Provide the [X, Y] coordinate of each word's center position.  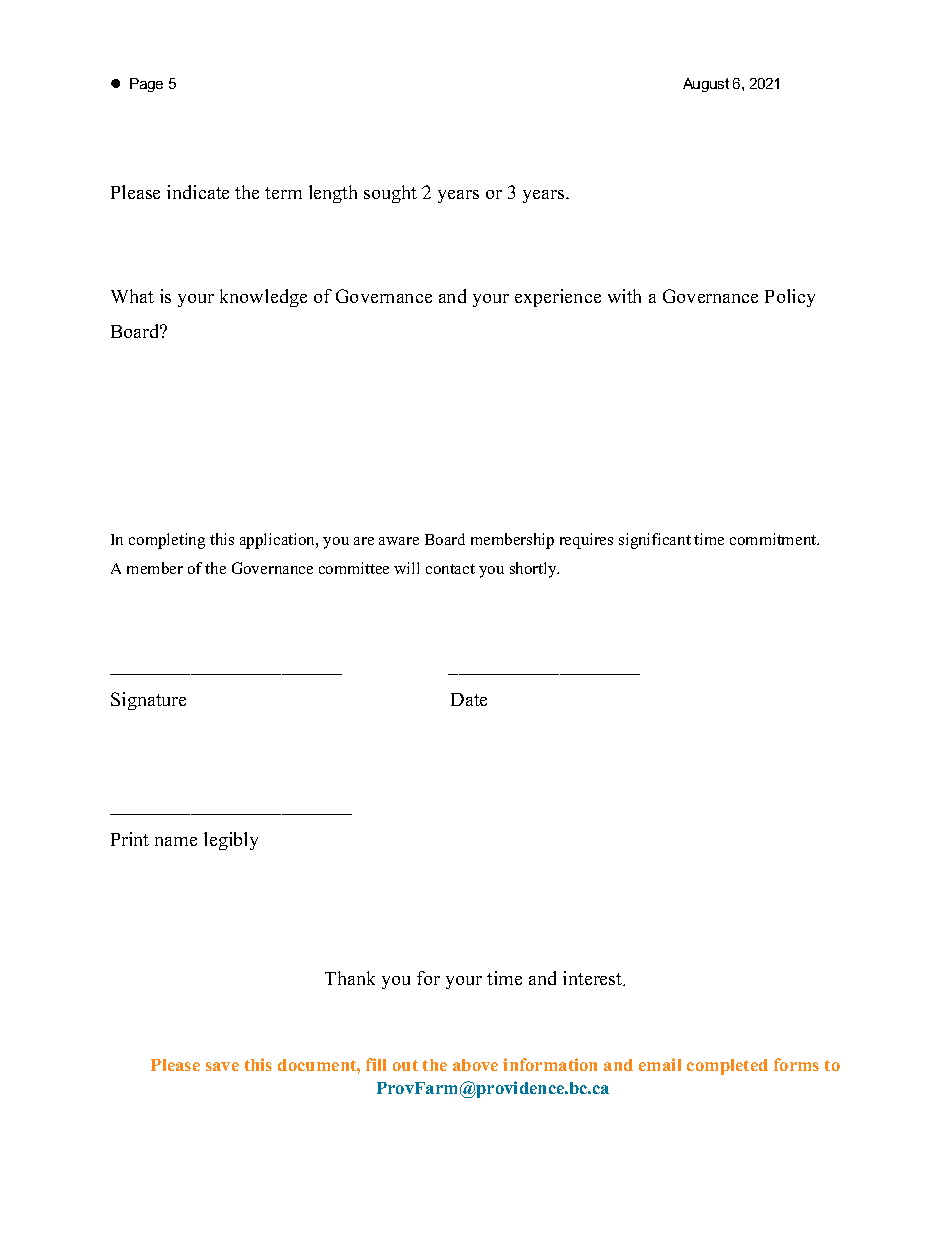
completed [727, 1067]
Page [146, 85]
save [222, 1066]
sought [390, 194]
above [475, 1065]
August [706, 85]
